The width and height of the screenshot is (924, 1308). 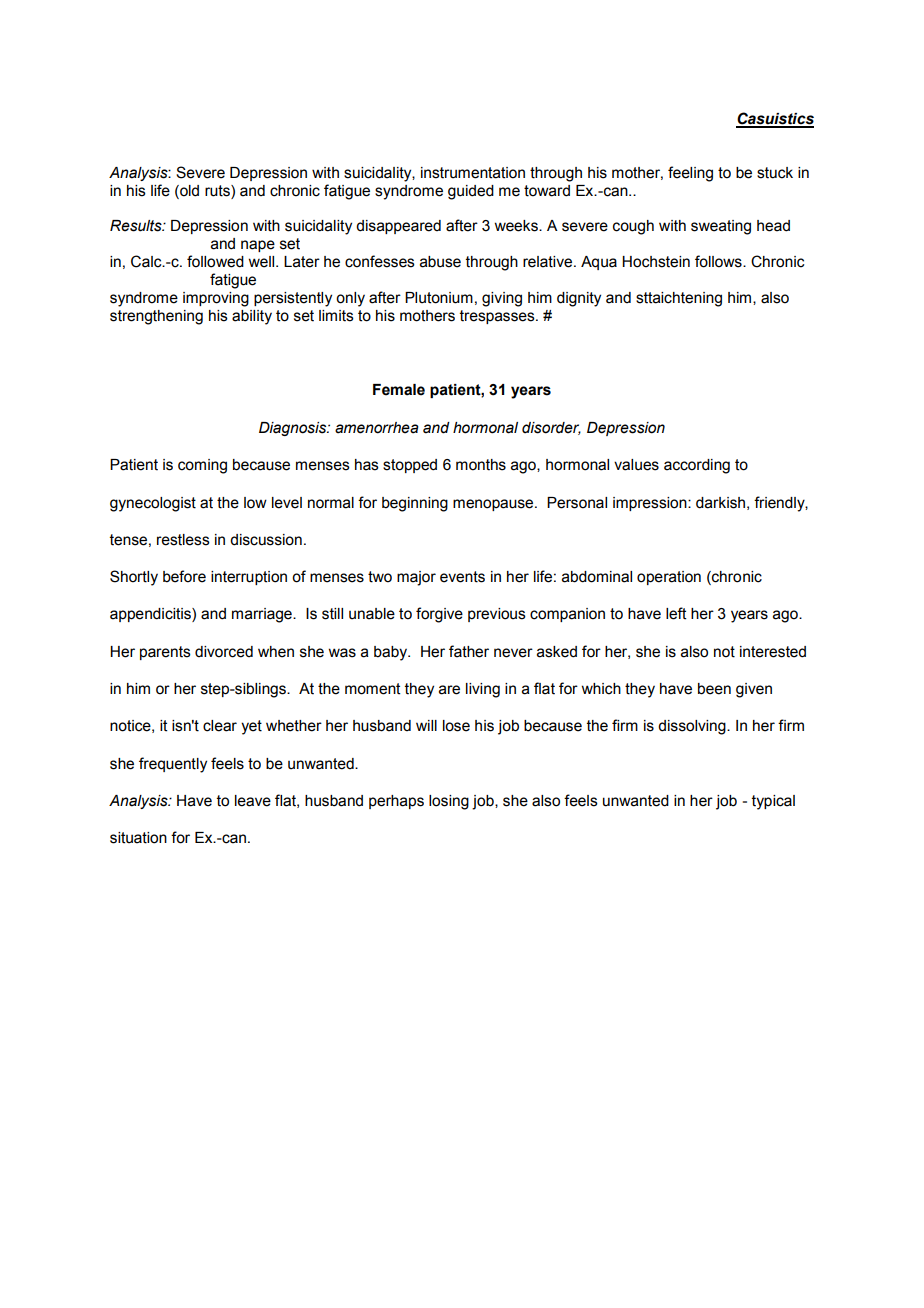 I want to click on gynecologist, so click(x=153, y=504).
